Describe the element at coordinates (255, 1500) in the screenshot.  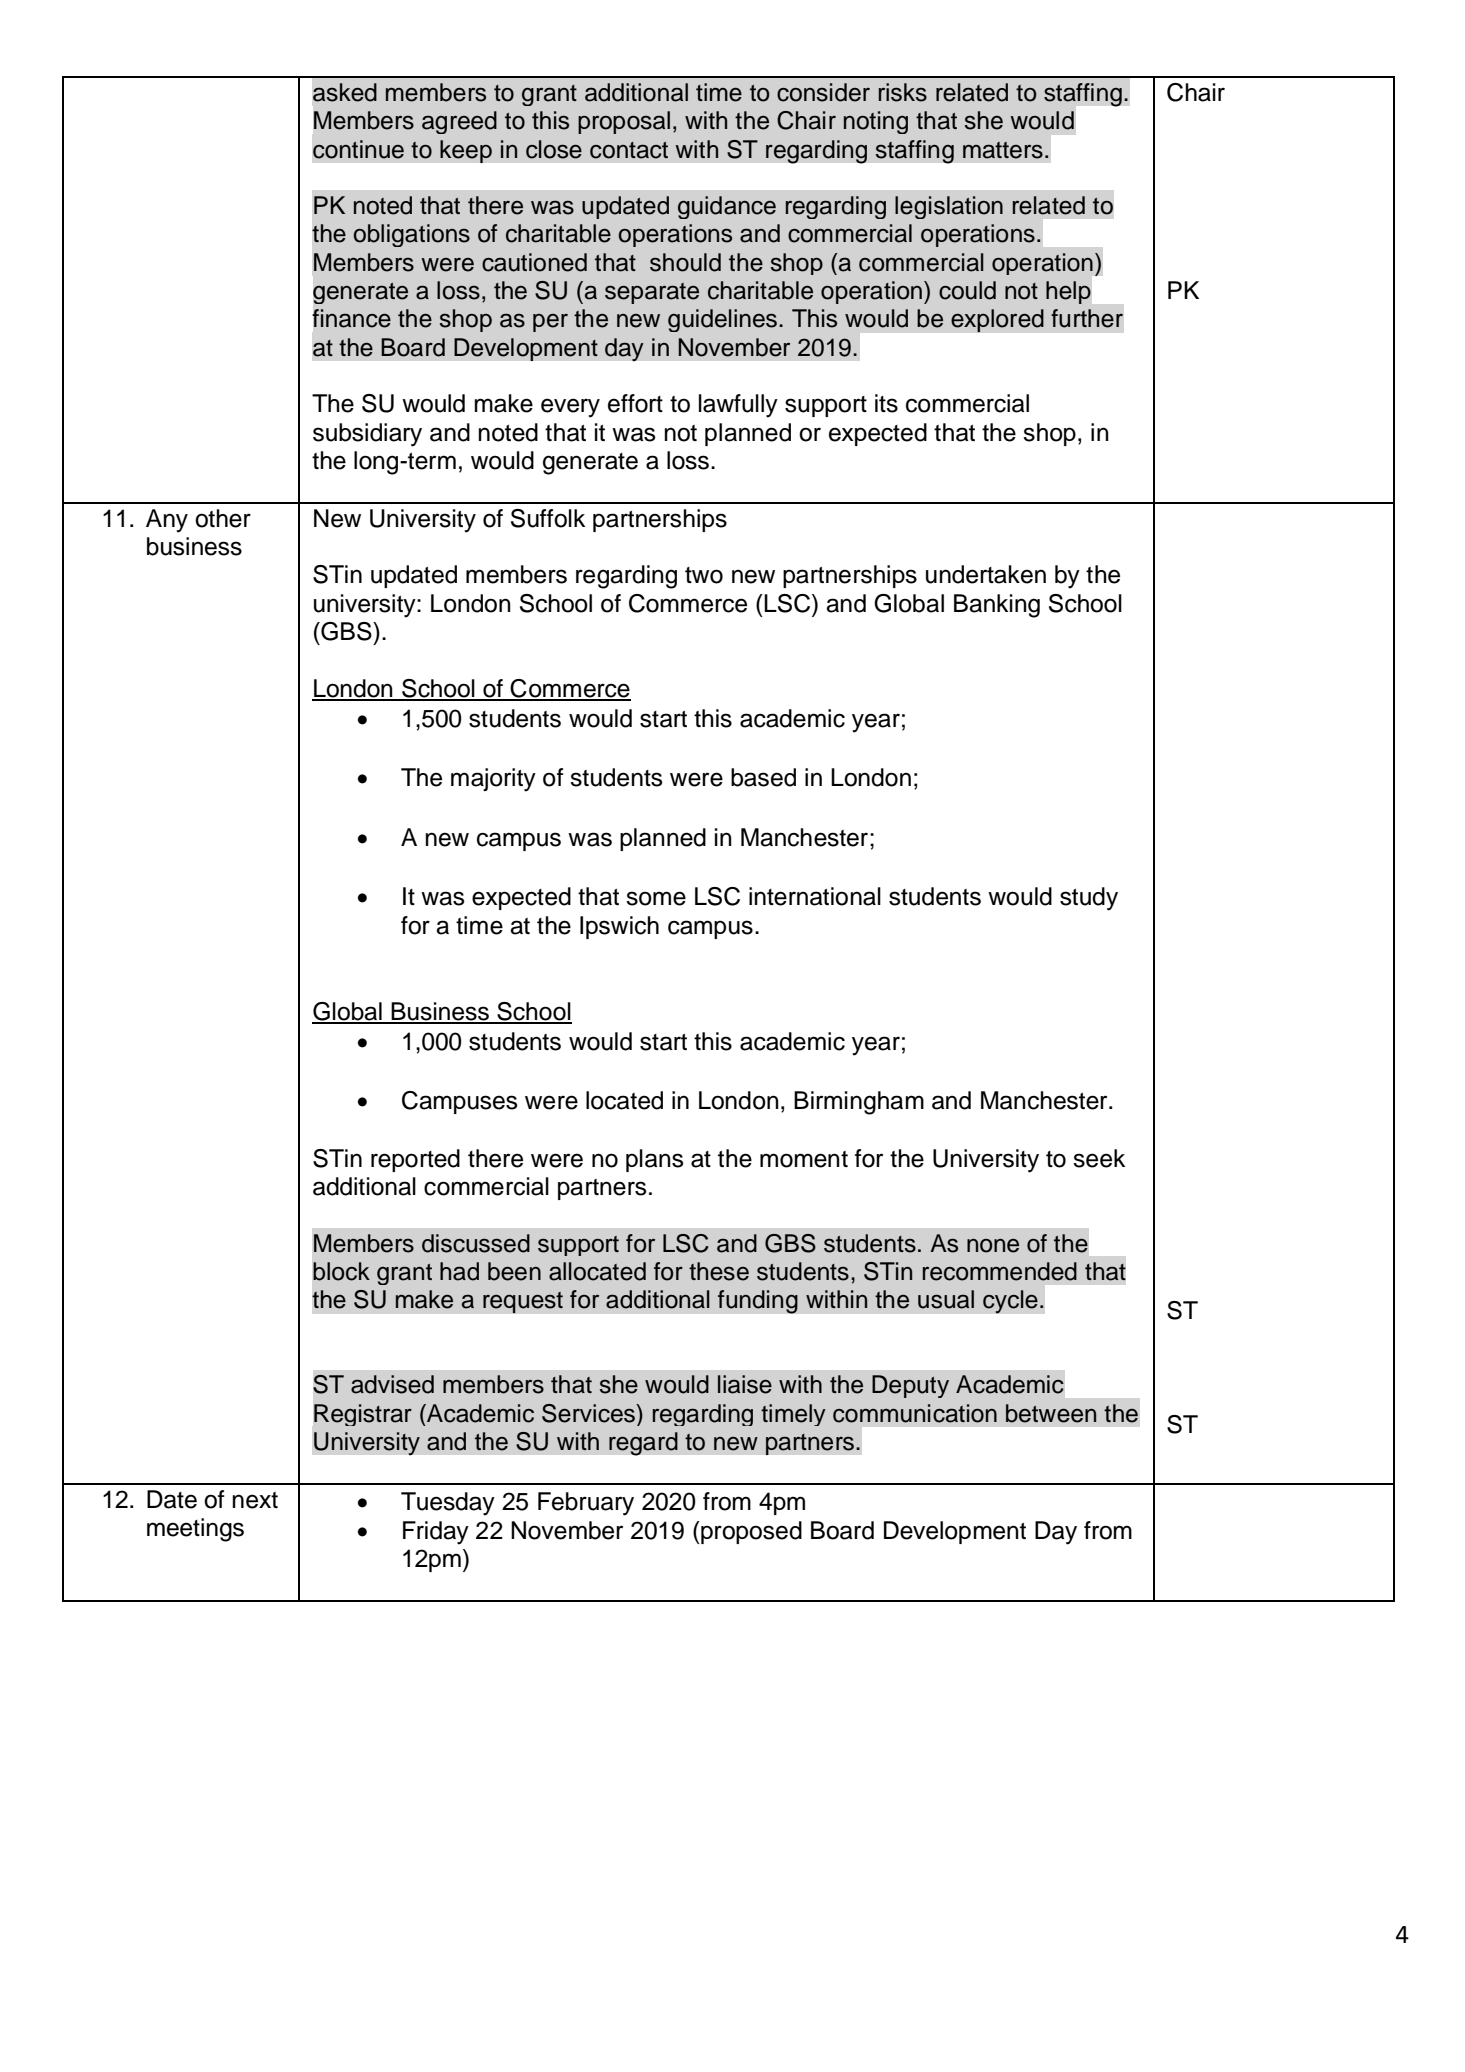
I see `next` at that location.
